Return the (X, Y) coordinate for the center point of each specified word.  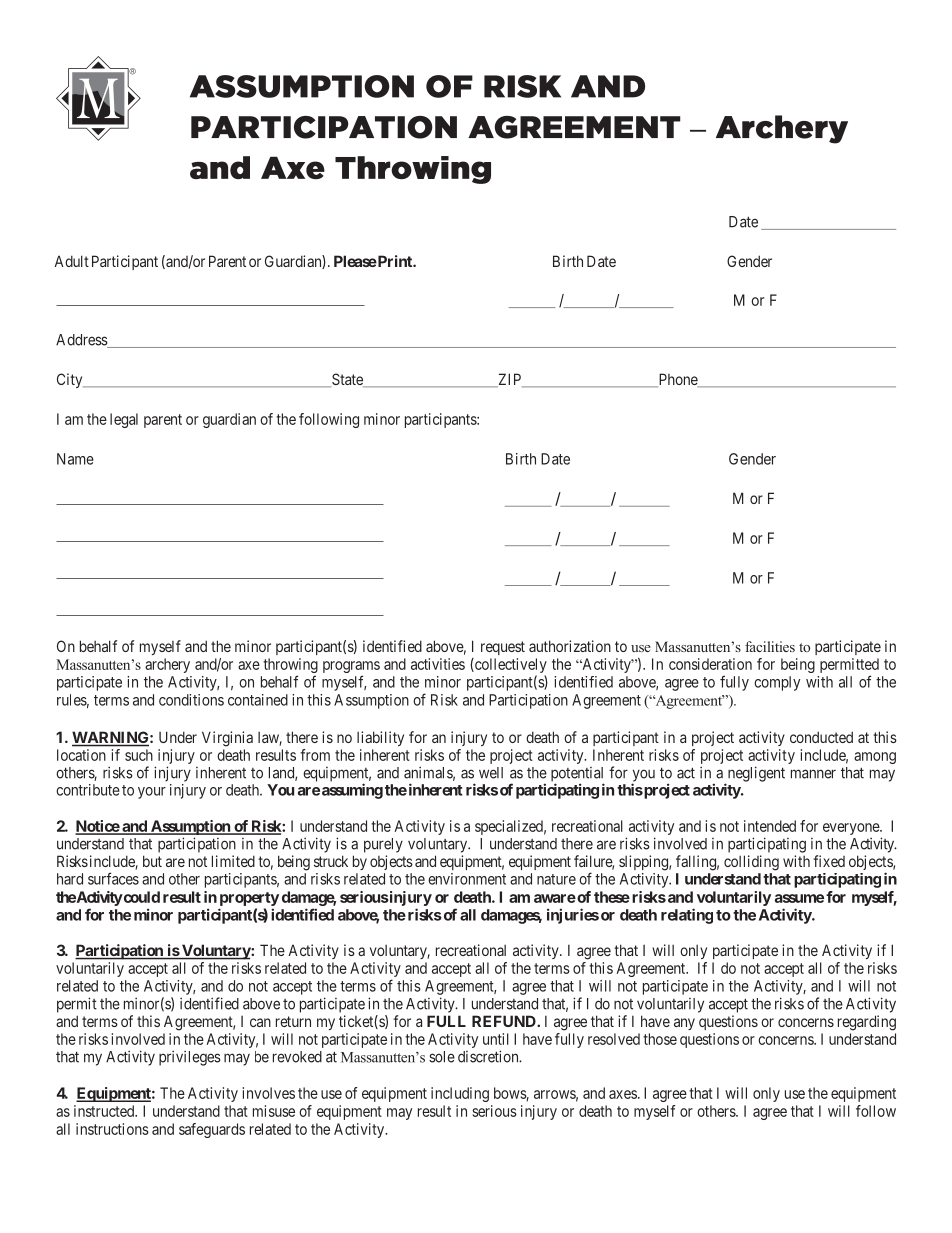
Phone (677, 380)
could (141, 897)
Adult (71, 261)
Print (395, 261)
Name (75, 459)
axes (623, 1094)
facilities (770, 646)
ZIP (510, 380)
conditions (191, 700)
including (460, 1094)
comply (777, 683)
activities (438, 664)
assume (799, 898)
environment (467, 879)
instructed (105, 1111)
